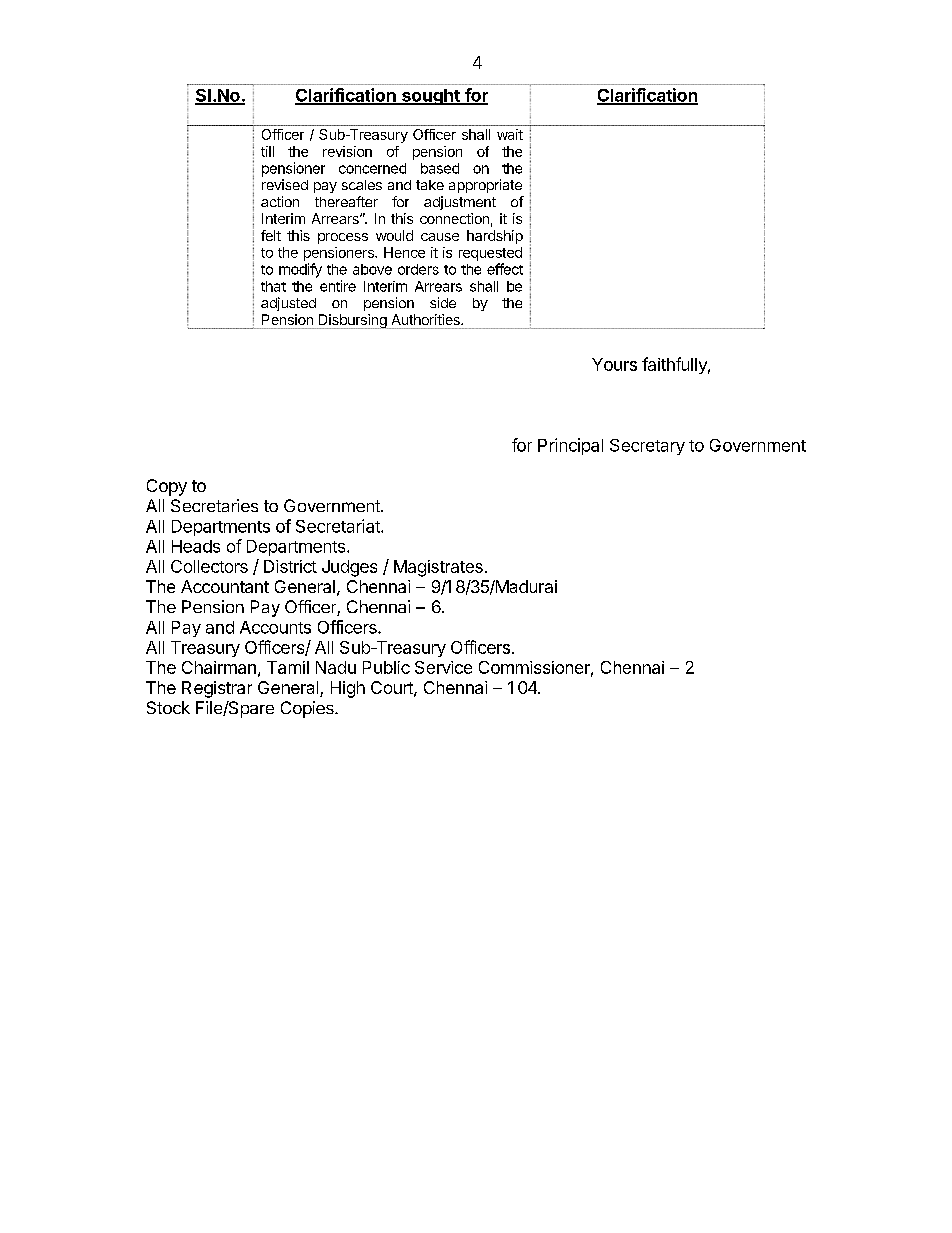  Describe the element at coordinates (196, 546) in the screenshot. I see `Heads` at that location.
